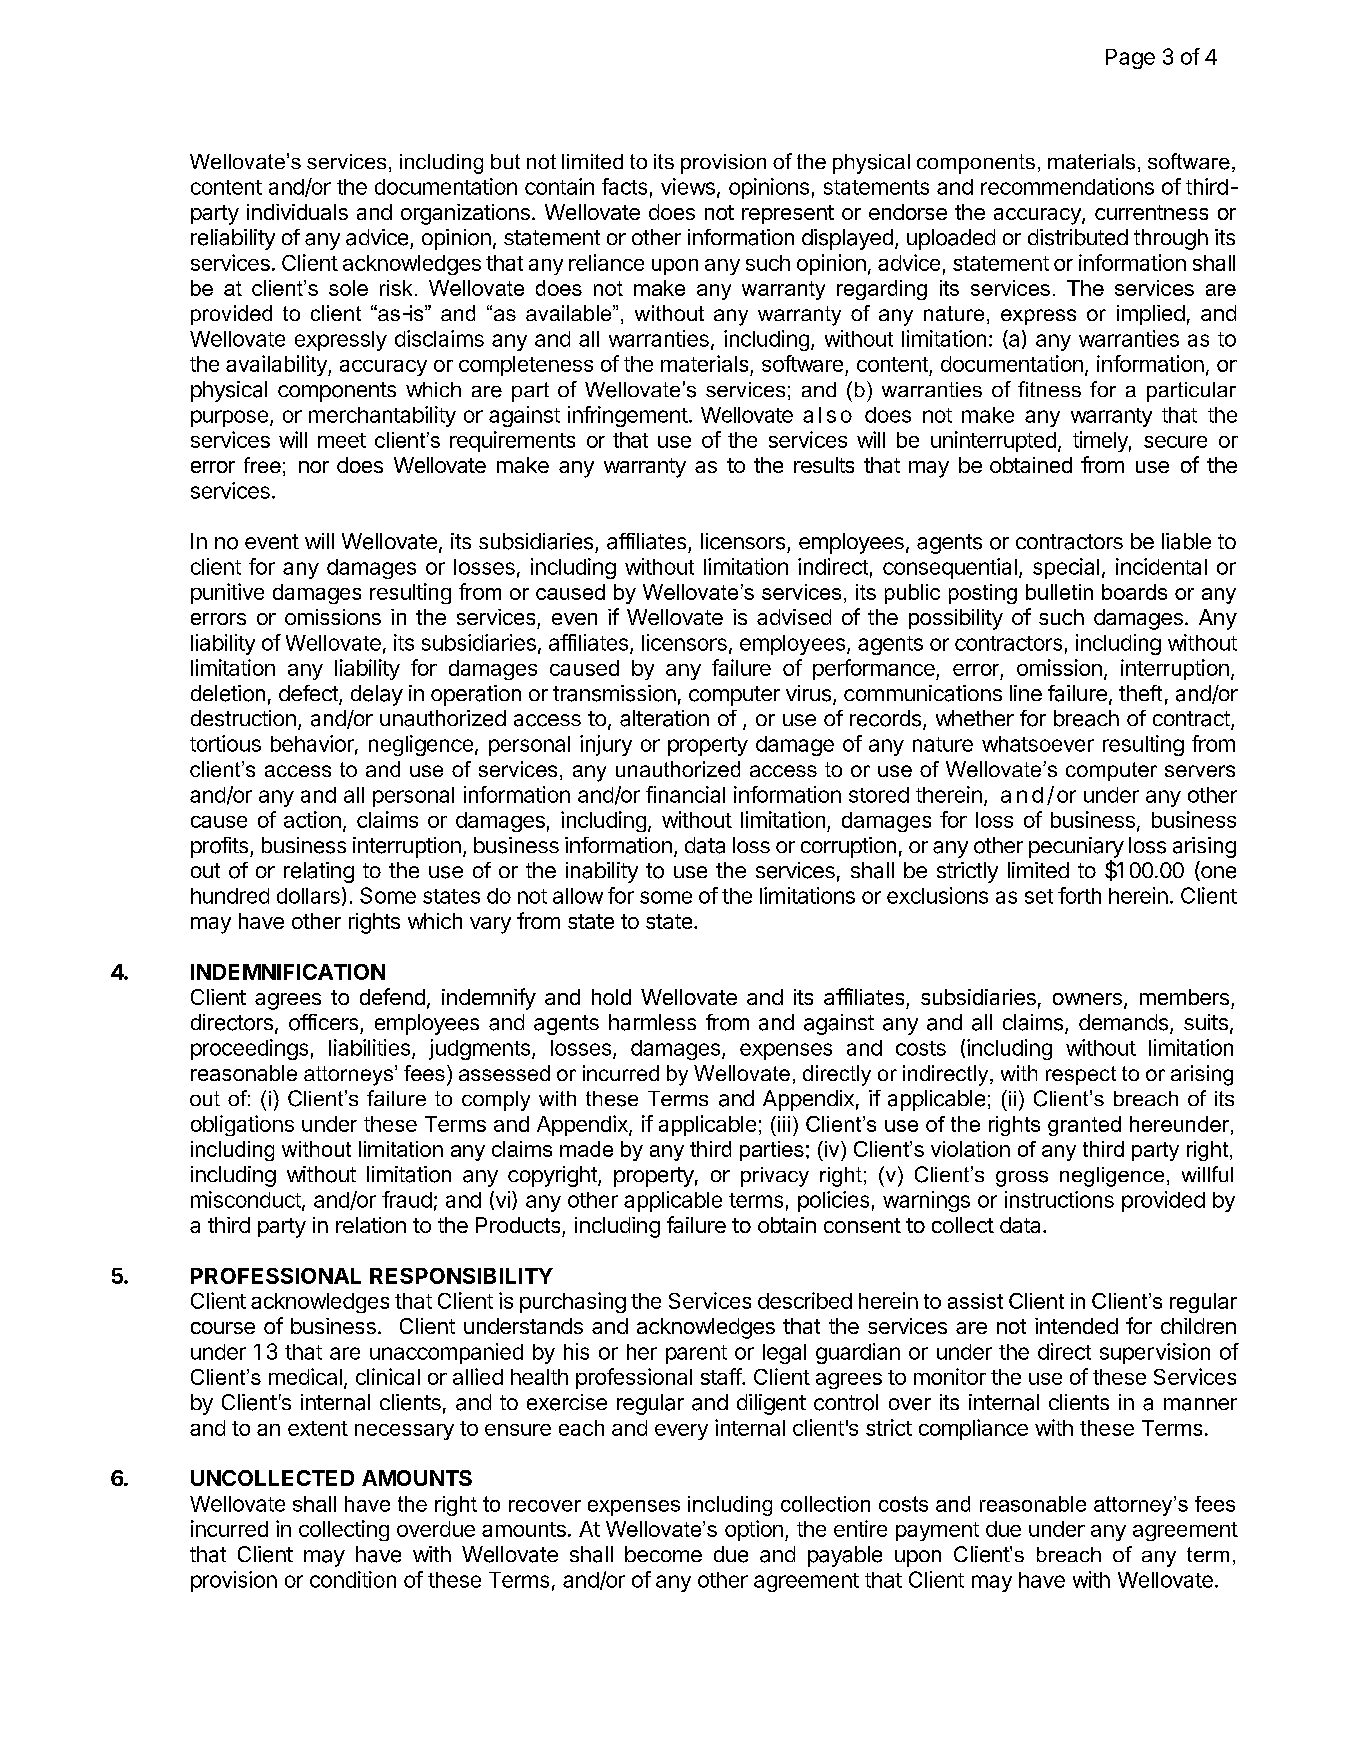 The height and width of the page is (1744, 1347). What do you see at coordinates (688, 186) in the page?
I see `views` at bounding box center [688, 186].
